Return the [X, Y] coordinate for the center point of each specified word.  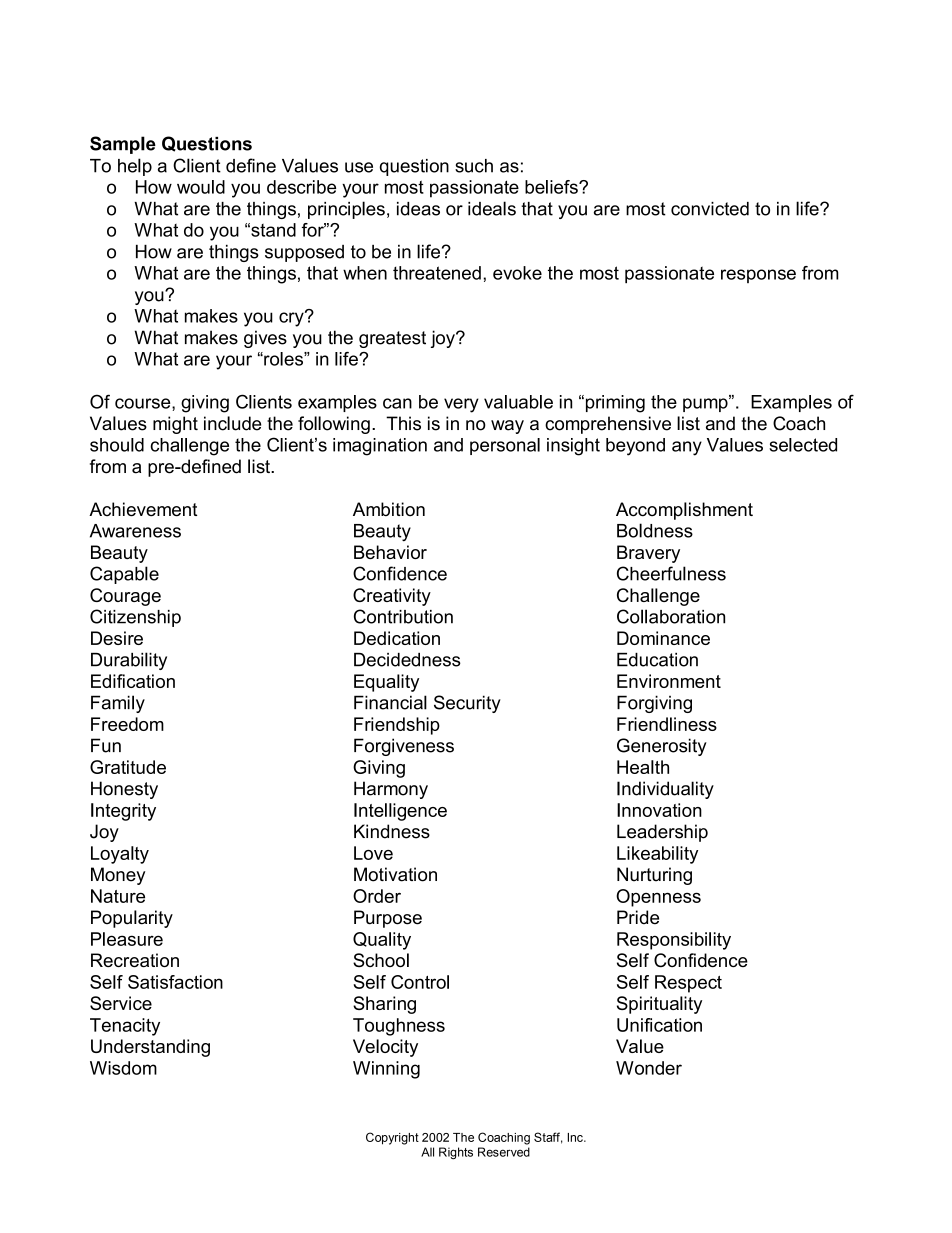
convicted [710, 209]
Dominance [663, 638]
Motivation [395, 874]
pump [706, 404]
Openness [658, 898]
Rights [456, 1153]
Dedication [397, 638]
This [403, 423]
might [175, 425]
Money [118, 876]
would [201, 187]
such [474, 166]
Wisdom [123, 1068]
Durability [129, 661]
